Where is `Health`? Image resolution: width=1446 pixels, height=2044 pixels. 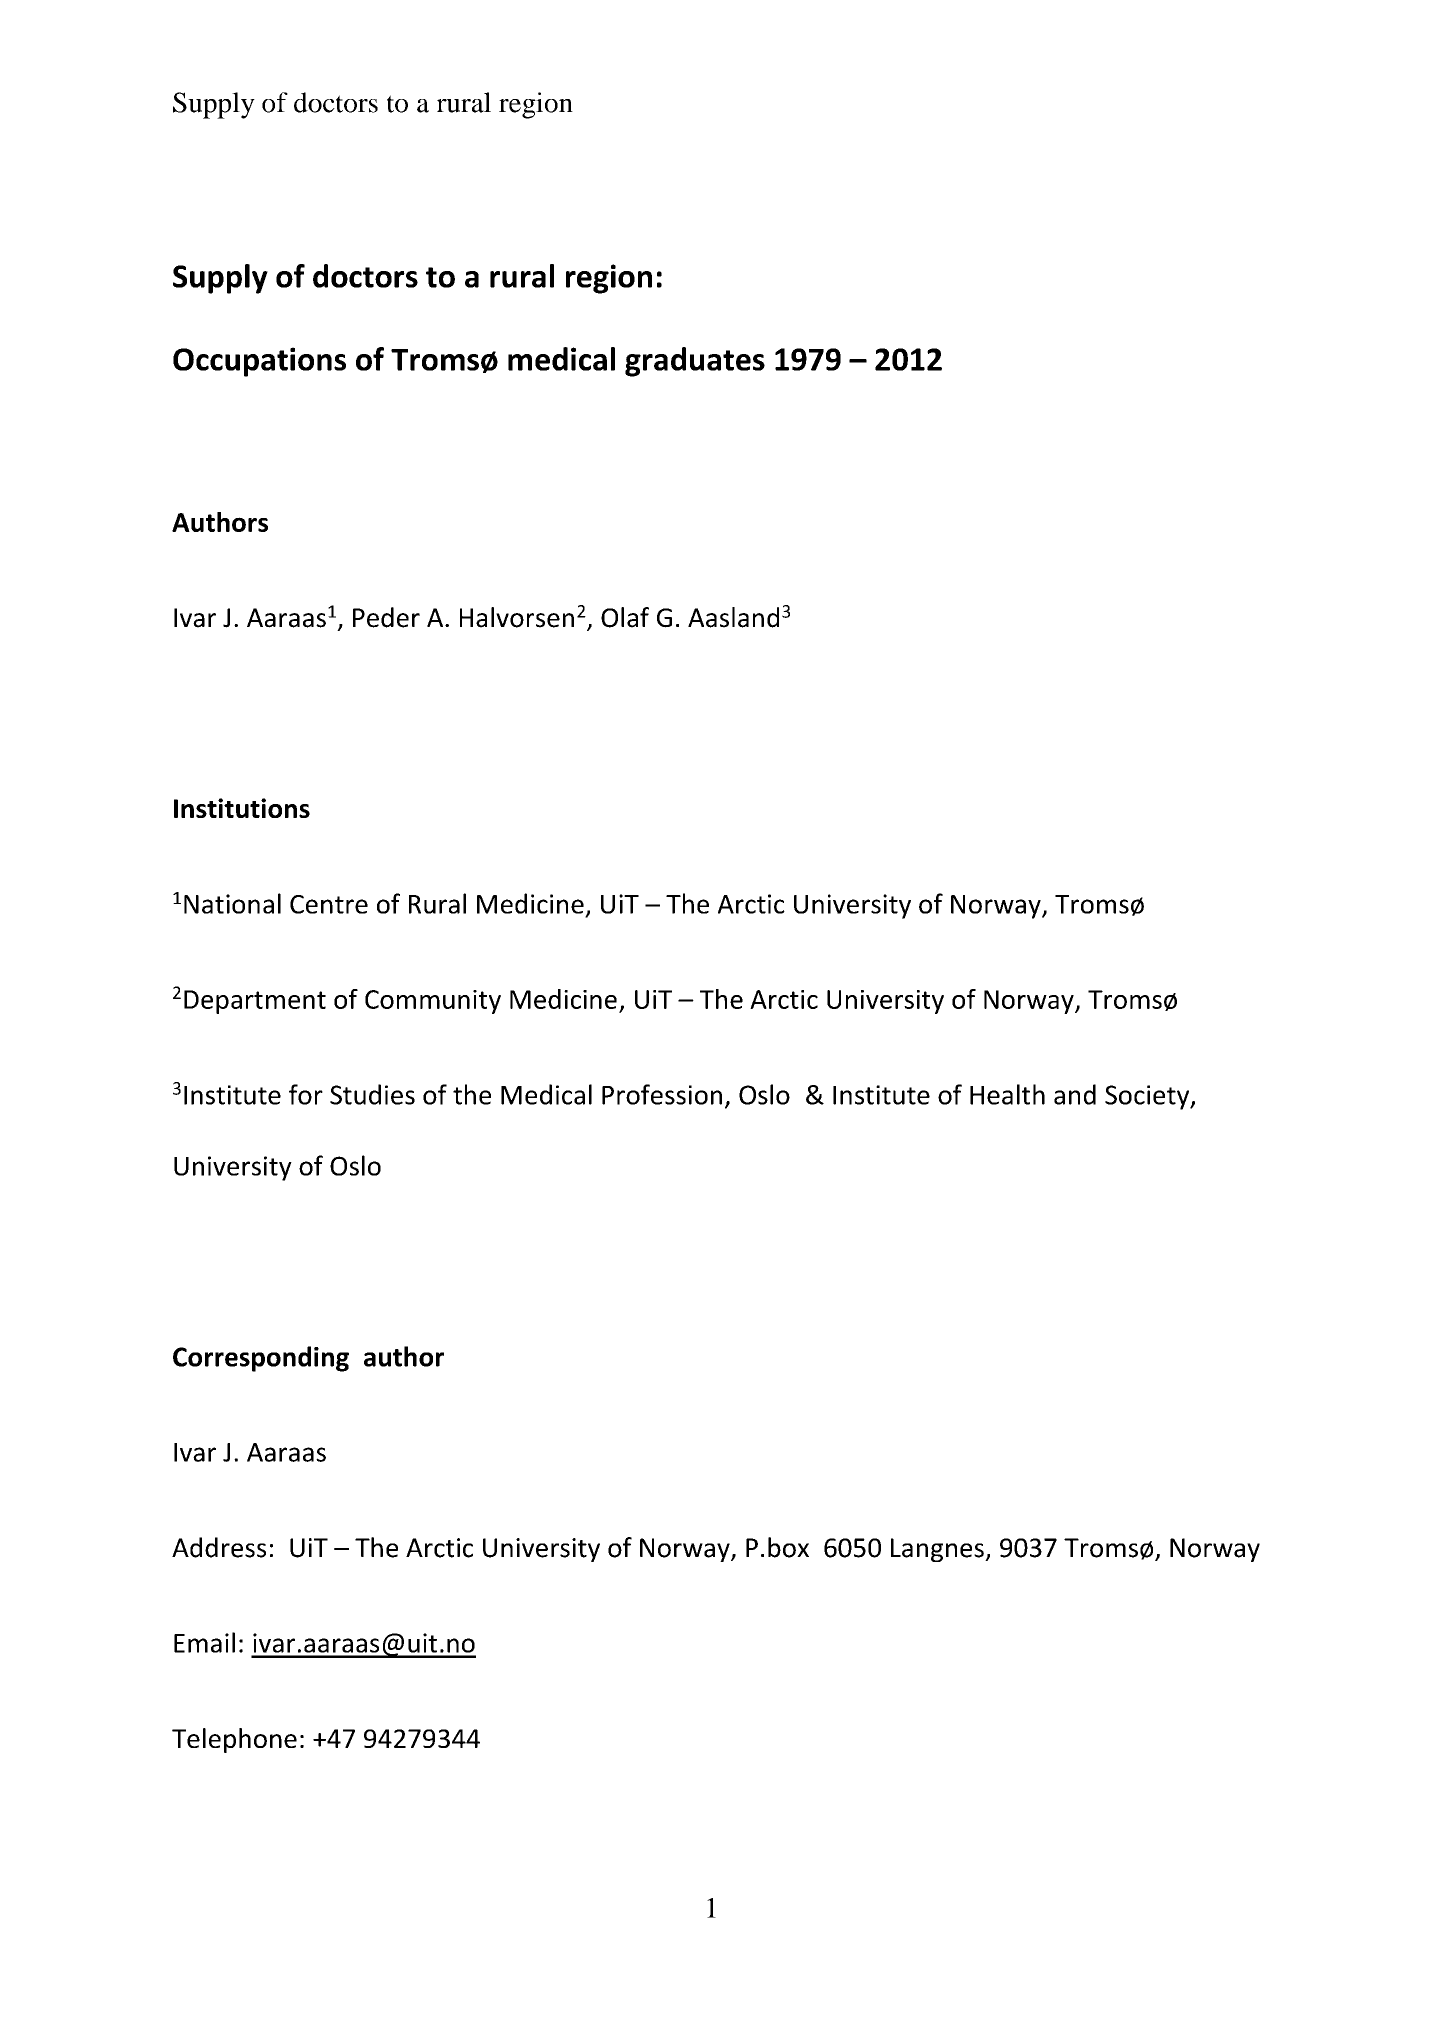 Health is located at coordinates (1007, 1094).
